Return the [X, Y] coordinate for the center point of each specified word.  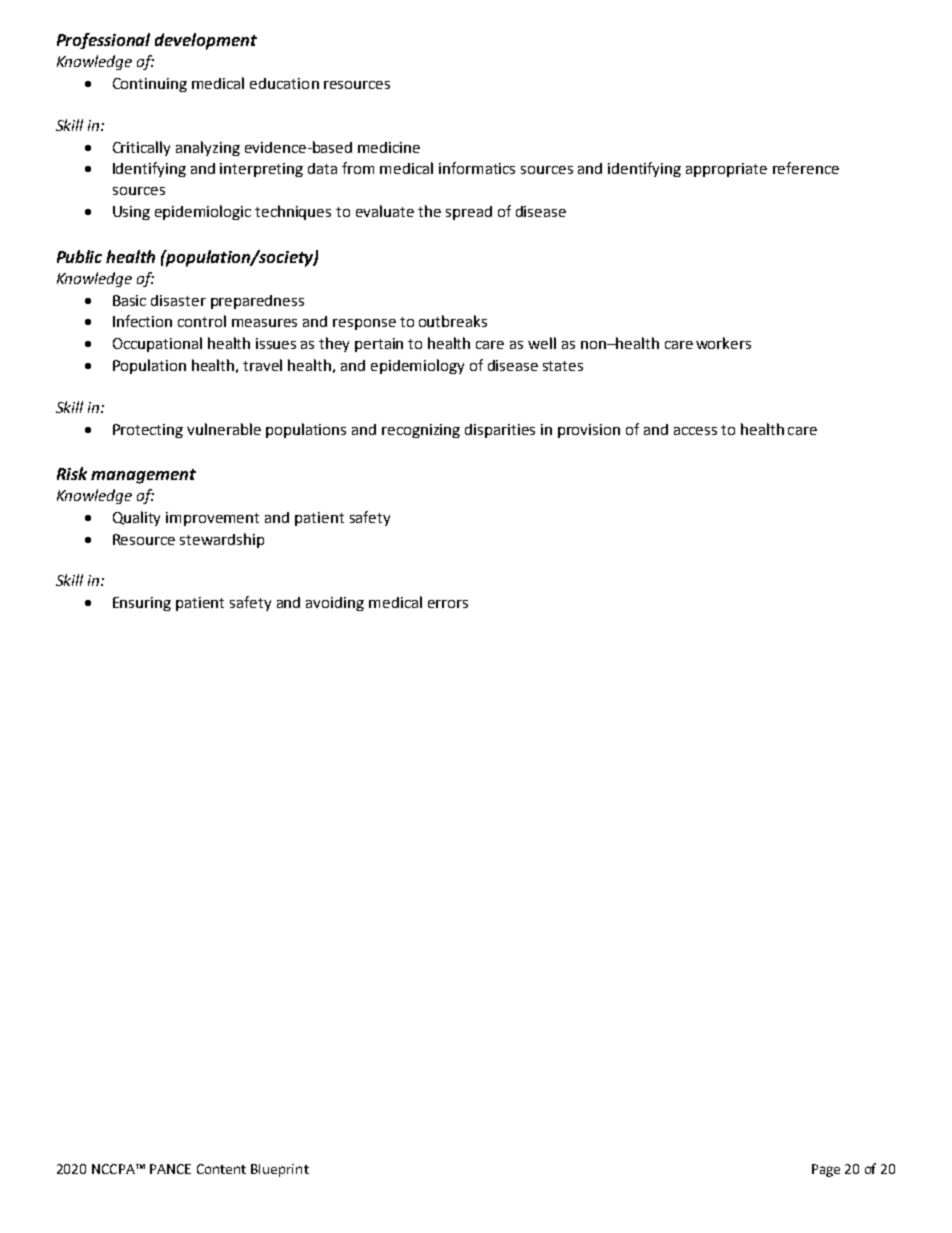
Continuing [150, 85]
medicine [389, 147]
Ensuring [142, 604]
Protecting [148, 431]
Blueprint [280, 1170]
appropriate [726, 170]
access [695, 431]
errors [448, 604]
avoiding [335, 604]
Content [221, 1169]
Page [826, 1170]
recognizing [421, 431]
